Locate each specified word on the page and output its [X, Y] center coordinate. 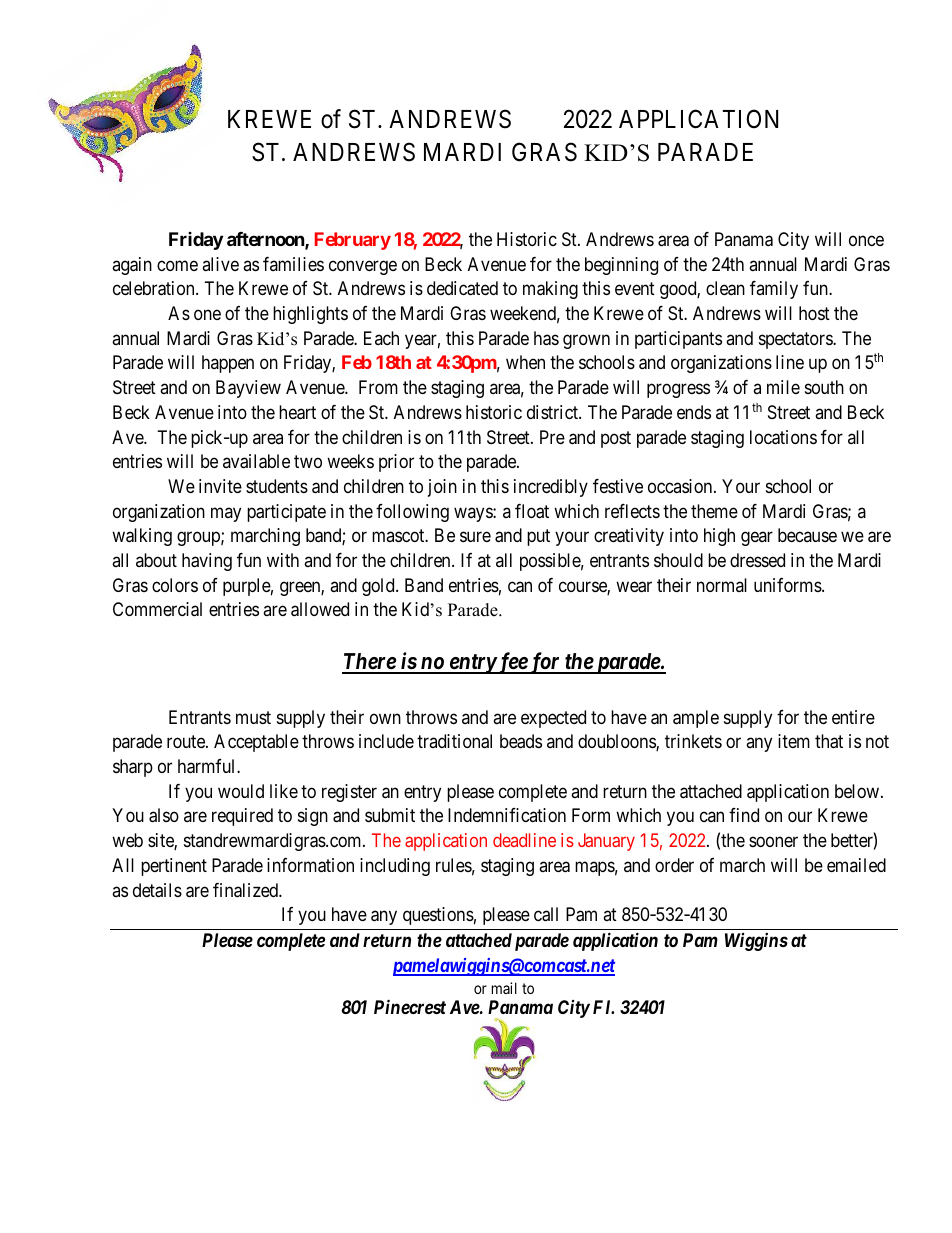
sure [475, 537]
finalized [246, 890]
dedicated [462, 288]
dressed [757, 560]
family [774, 290]
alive [220, 264]
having [207, 562]
